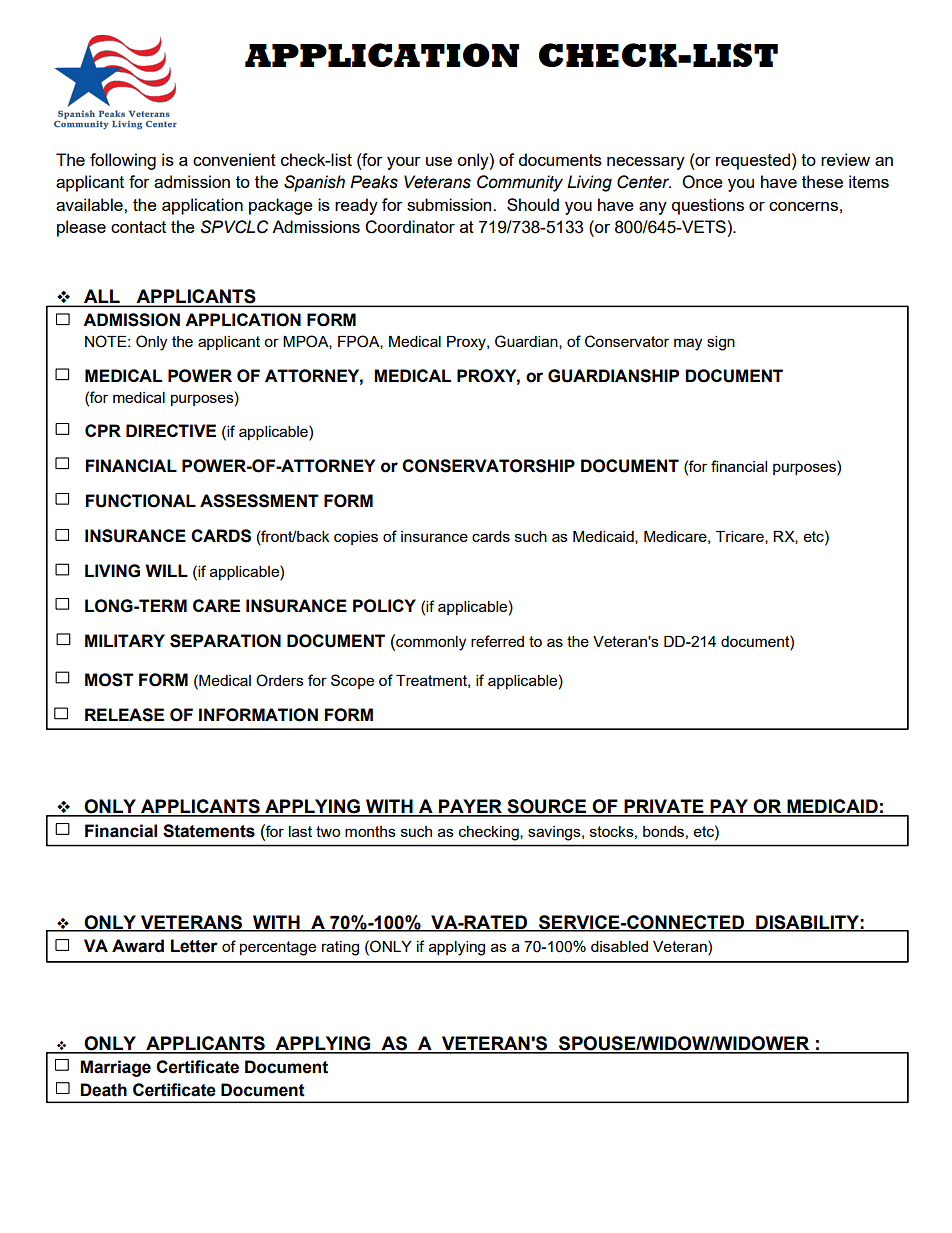 The width and height of the page is (952, 1233). Describe the element at coordinates (664, 807) in the page. I see `PRIVATE` at that location.
